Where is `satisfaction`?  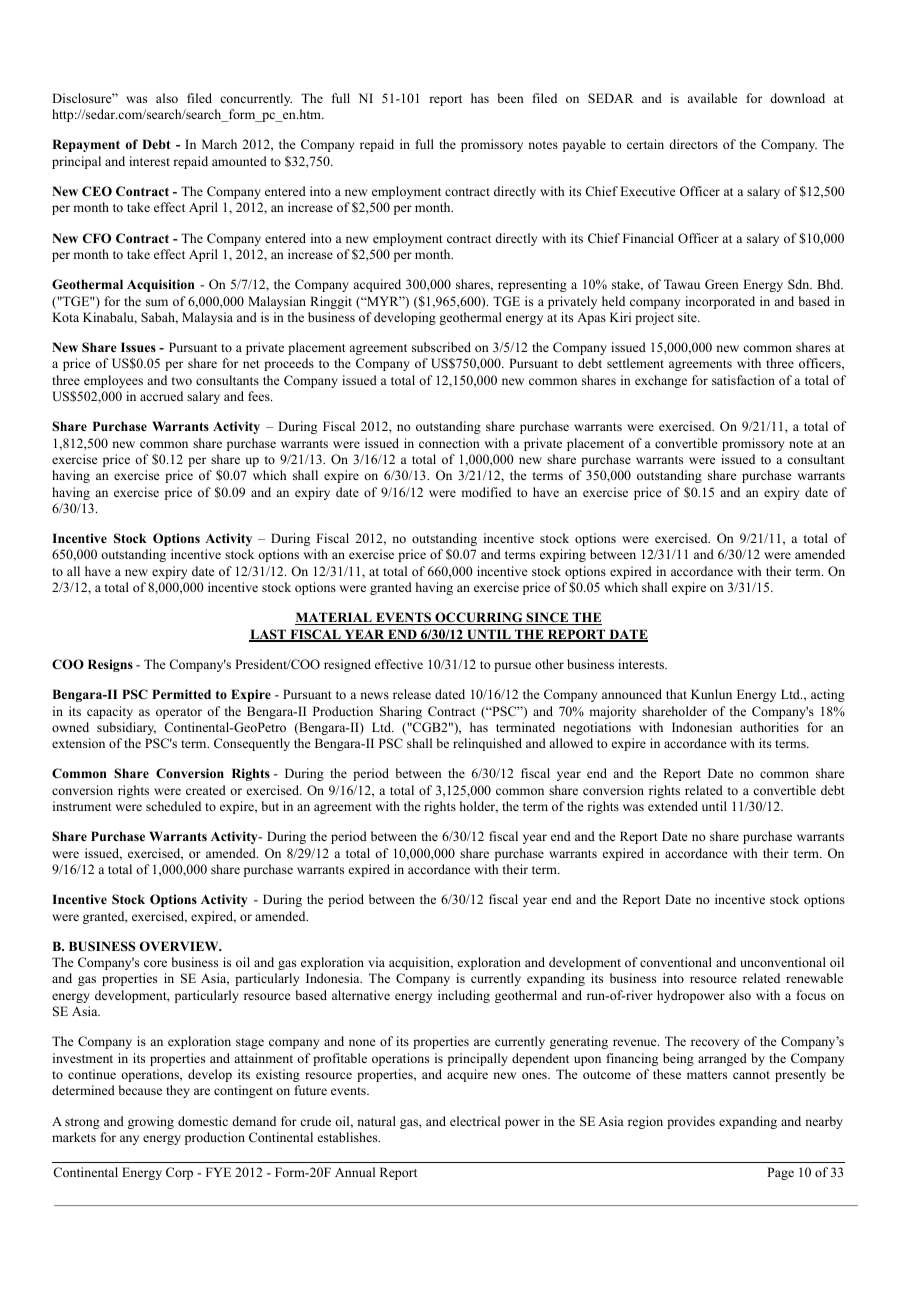 satisfaction is located at coordinates (743, 380).
